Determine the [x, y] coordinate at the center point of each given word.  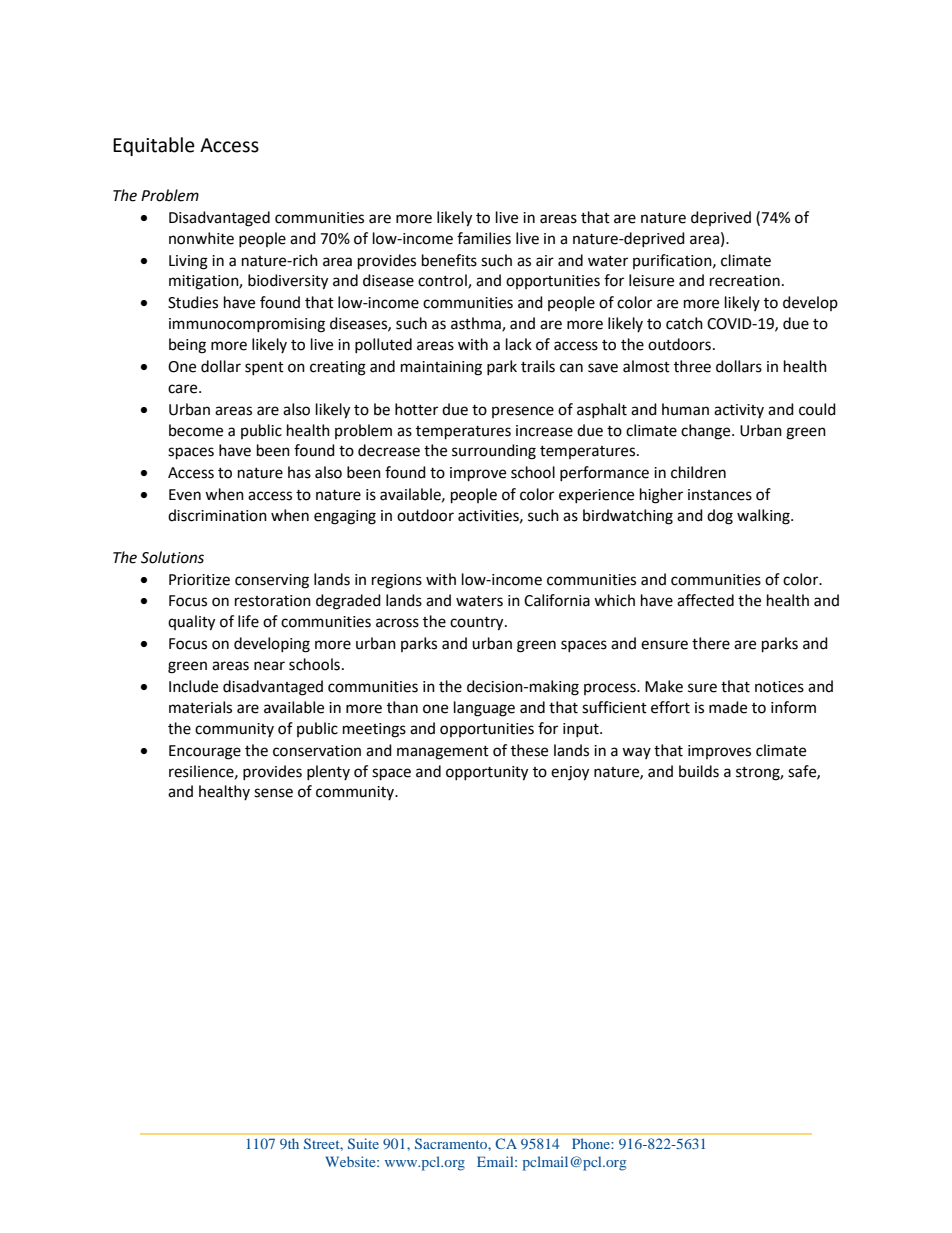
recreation [745, 281]
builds [699, 771]
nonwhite [201, 238]
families [484, 238]
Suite [363, 1143]
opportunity [487, 773]
